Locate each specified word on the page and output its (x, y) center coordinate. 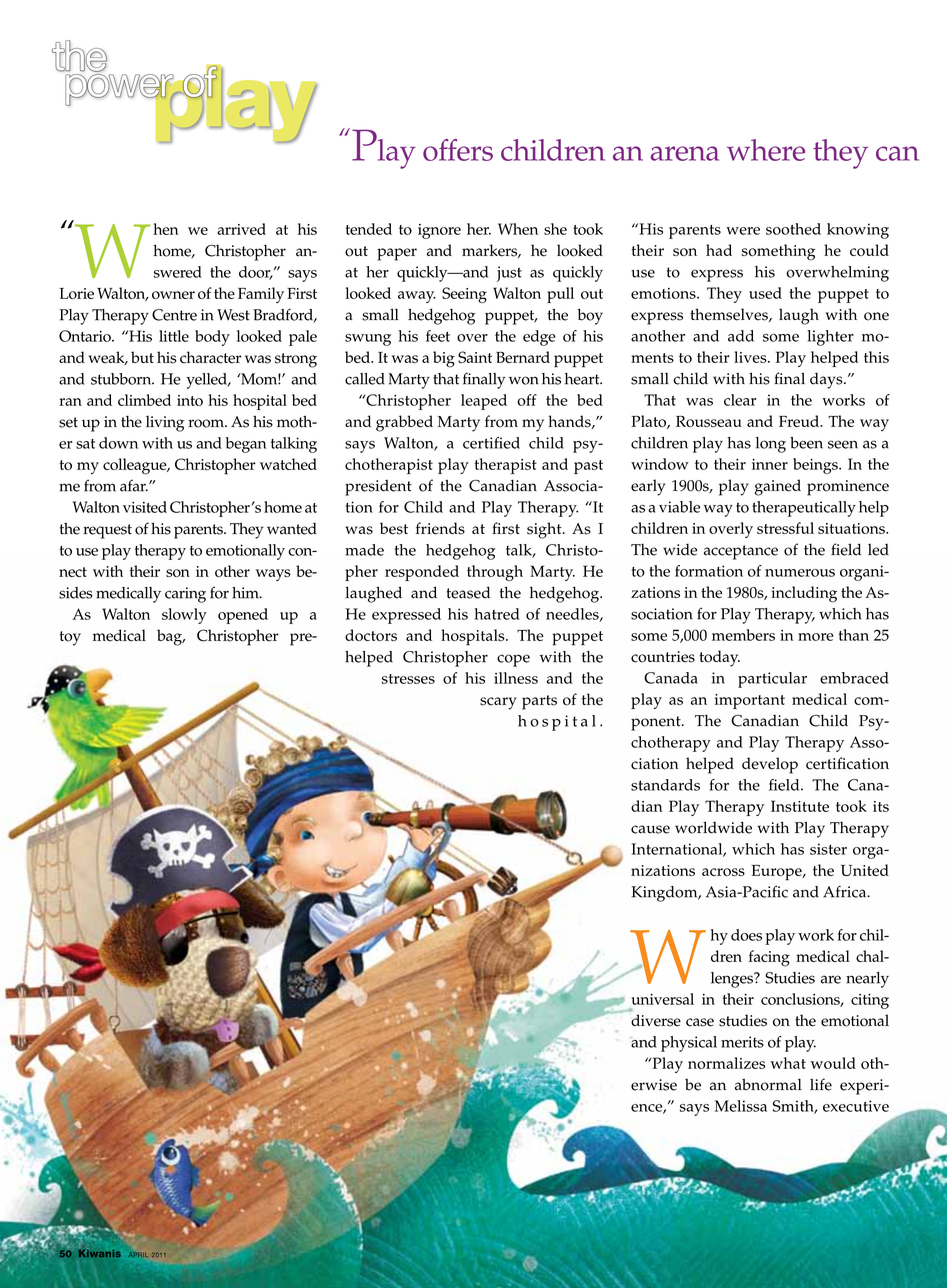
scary (498, 703)
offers (458, 150)
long (771, 445)
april (137, 1254)
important (750, 701)
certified (491, 443)
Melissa (741, 1106)
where (766, 150)
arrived (241, 229)
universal (663, 999)
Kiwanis (100, 1253)
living (165, 424)
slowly (184, 616)
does (746, 935)
